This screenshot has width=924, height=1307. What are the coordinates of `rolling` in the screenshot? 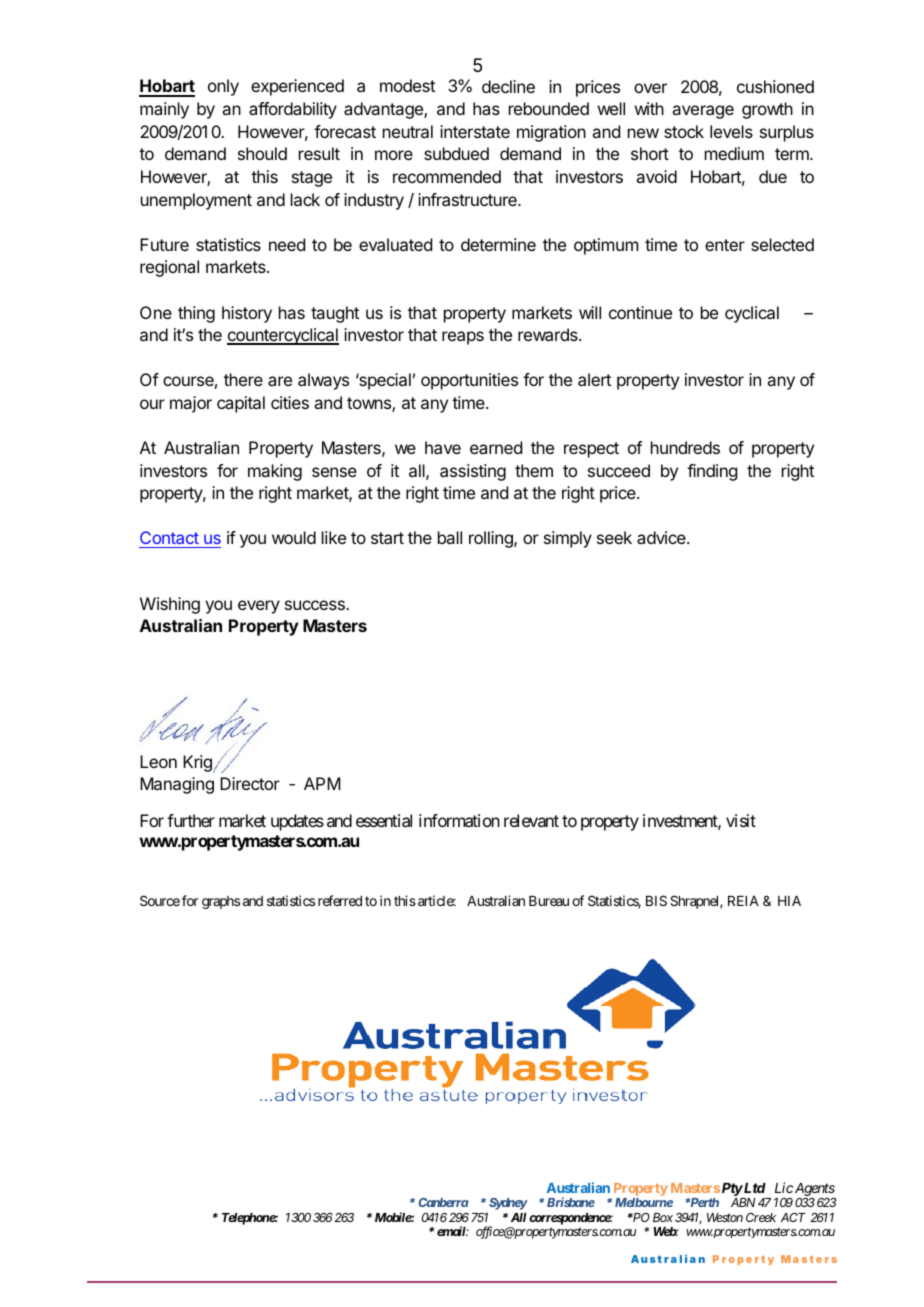 It's located at (492, 539).
